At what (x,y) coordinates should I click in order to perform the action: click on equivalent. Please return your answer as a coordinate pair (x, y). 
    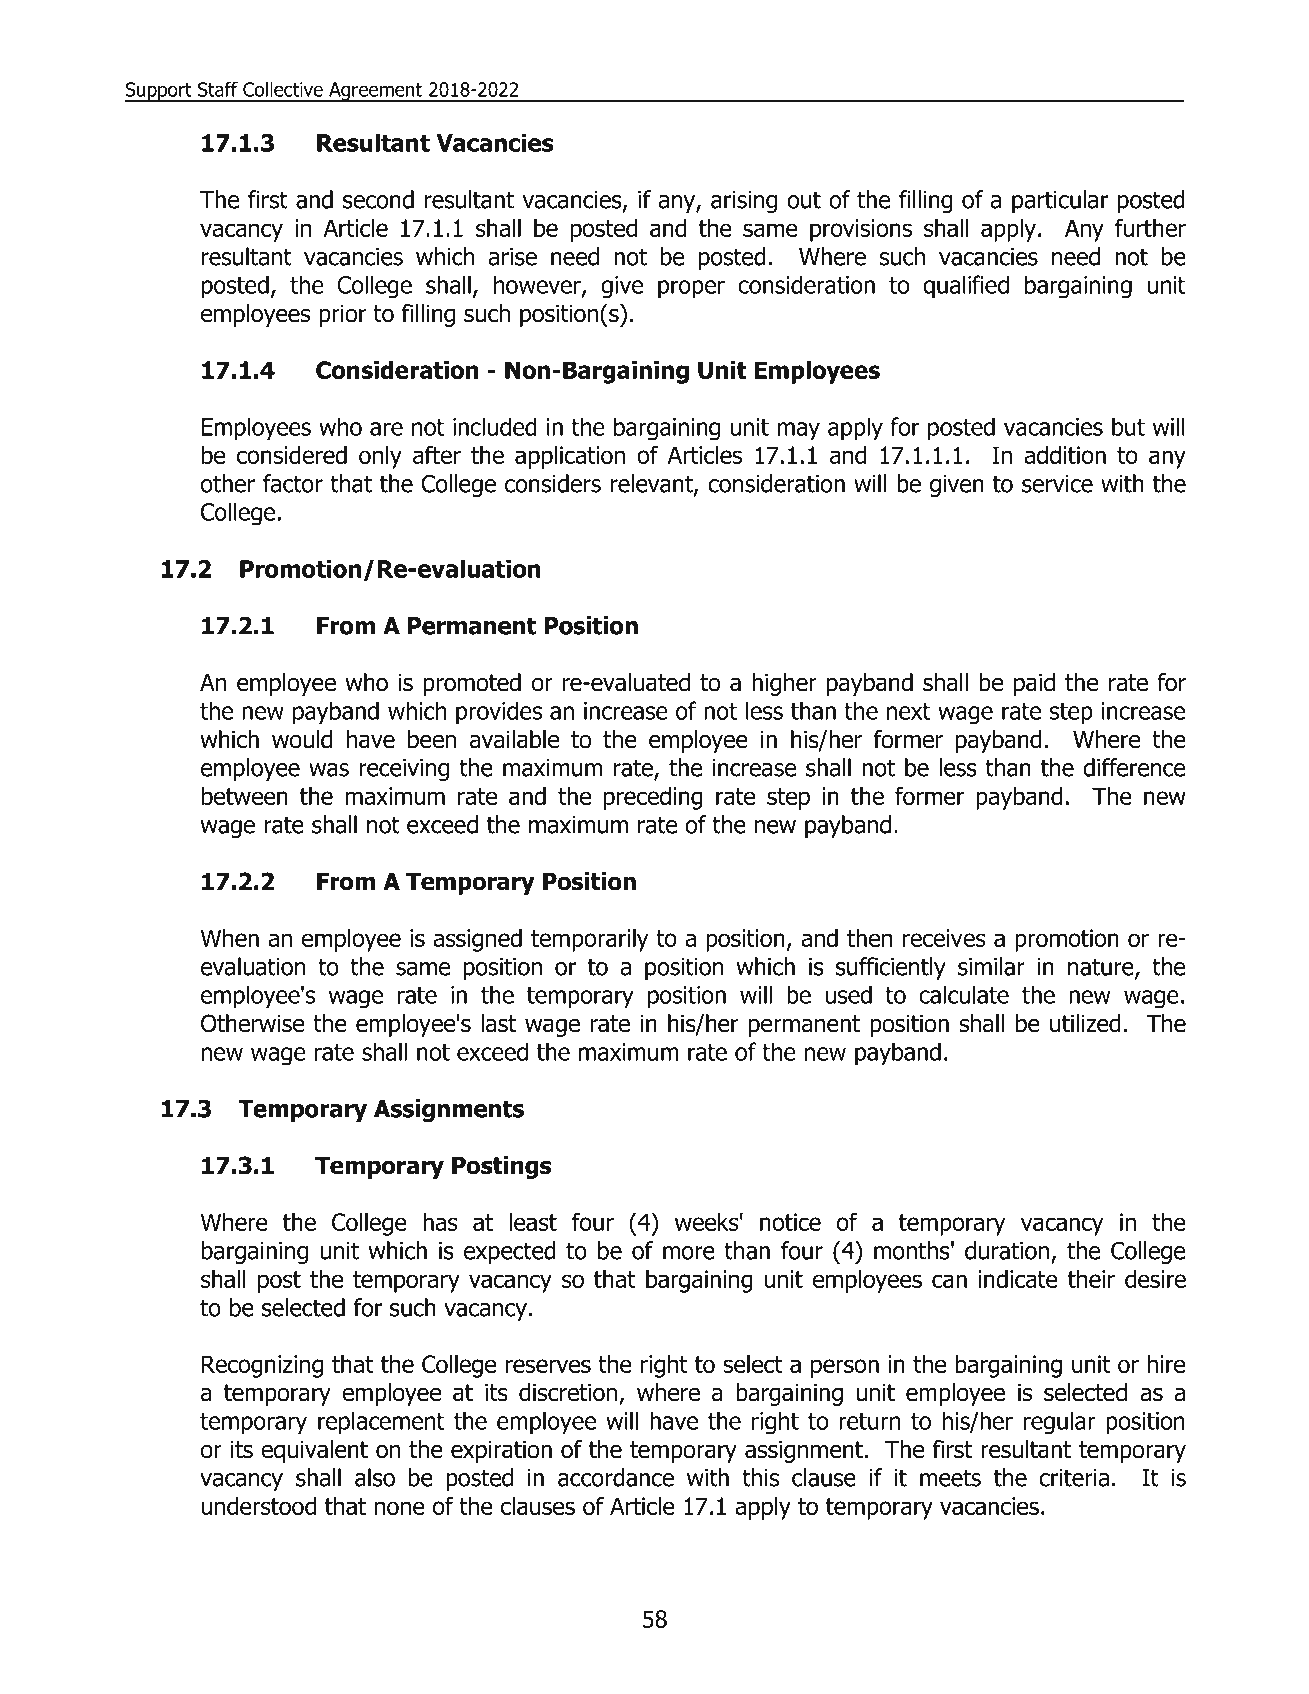
    Looking at the image, I should click on (314, 1451).
